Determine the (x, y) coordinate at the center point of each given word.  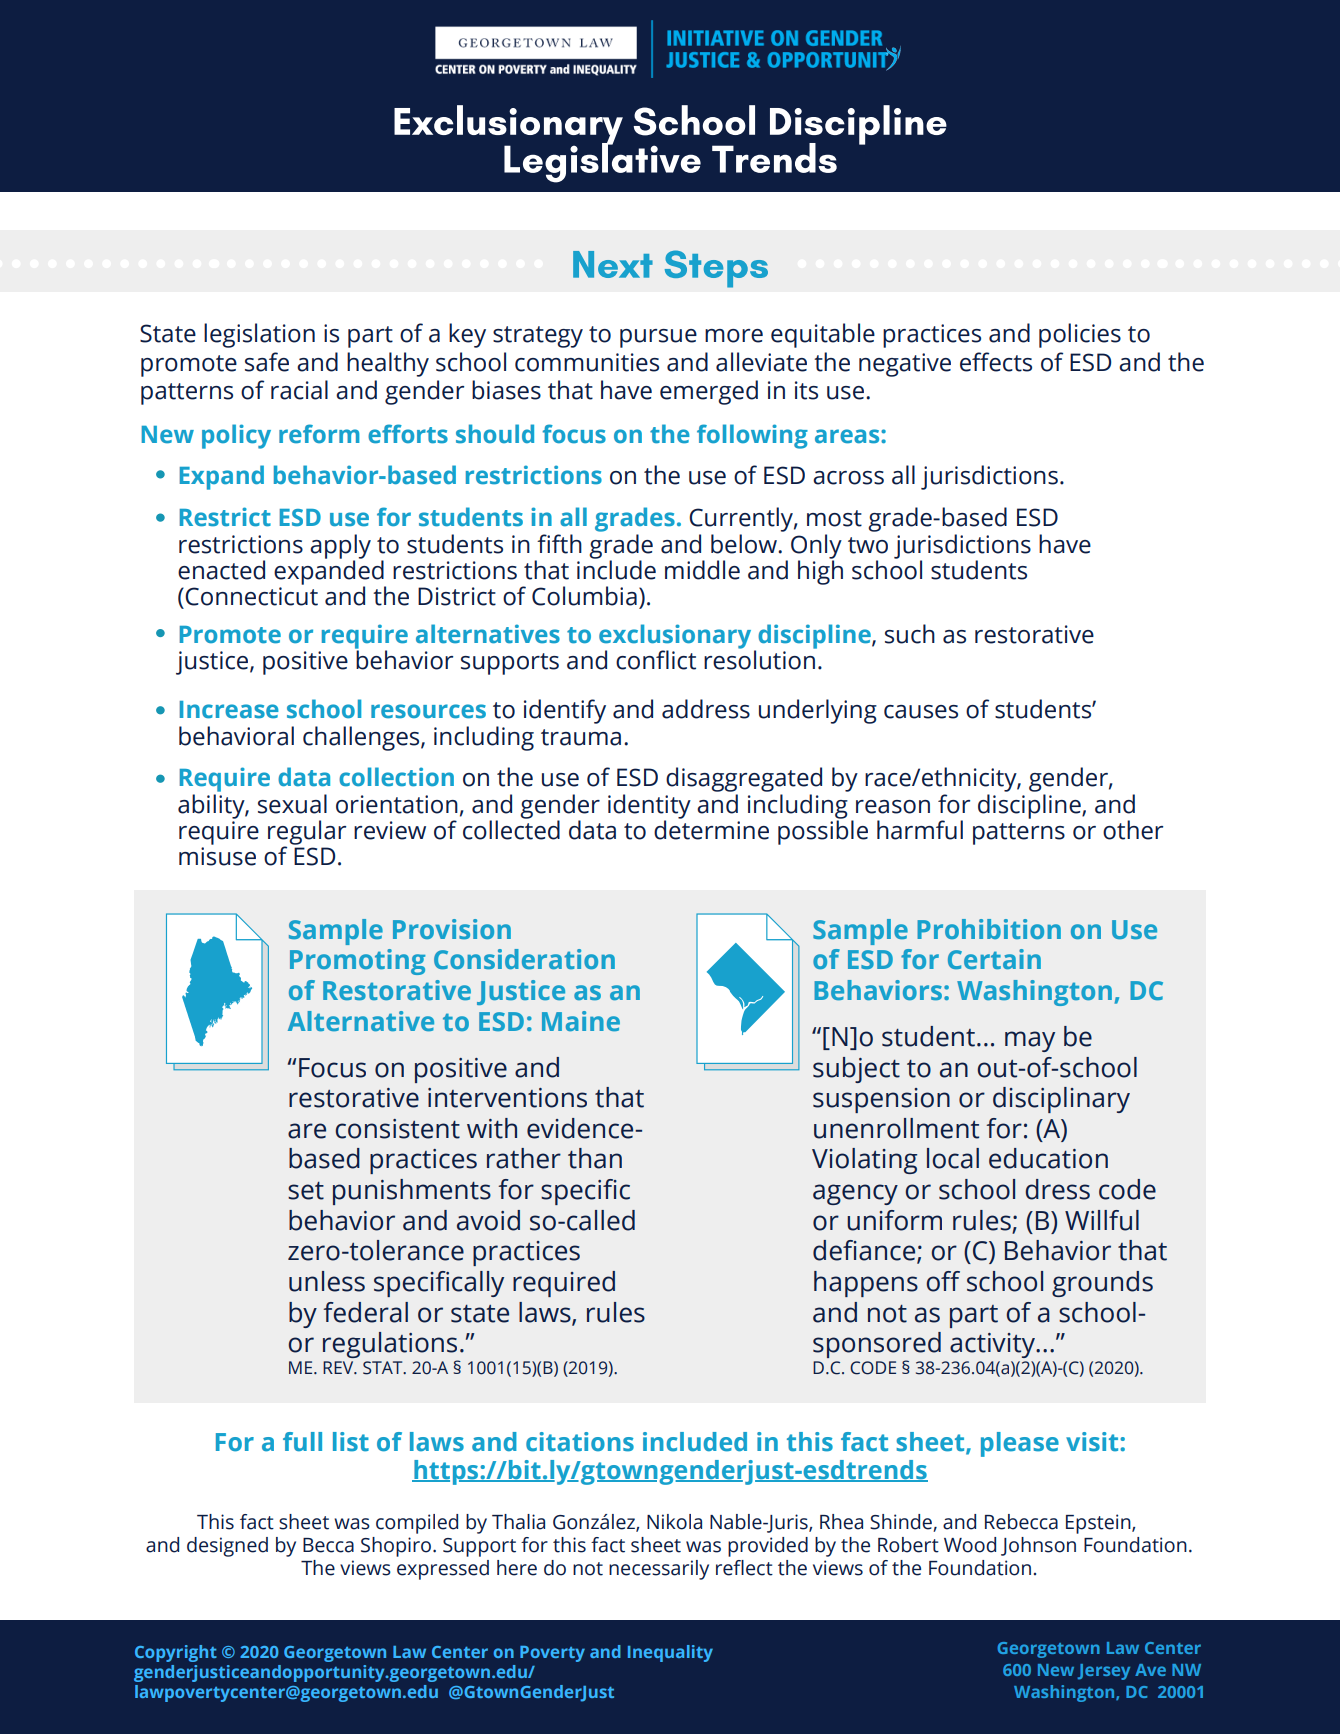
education (1048, 1158)
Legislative (602, 161)
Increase (229, 710)
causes (921, 712)
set (306, 1191)
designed (227, 1547)
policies (1080, 335)
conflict (656, 660)
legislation (259, 335)
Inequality (670, 1653)
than (595, 1158)
